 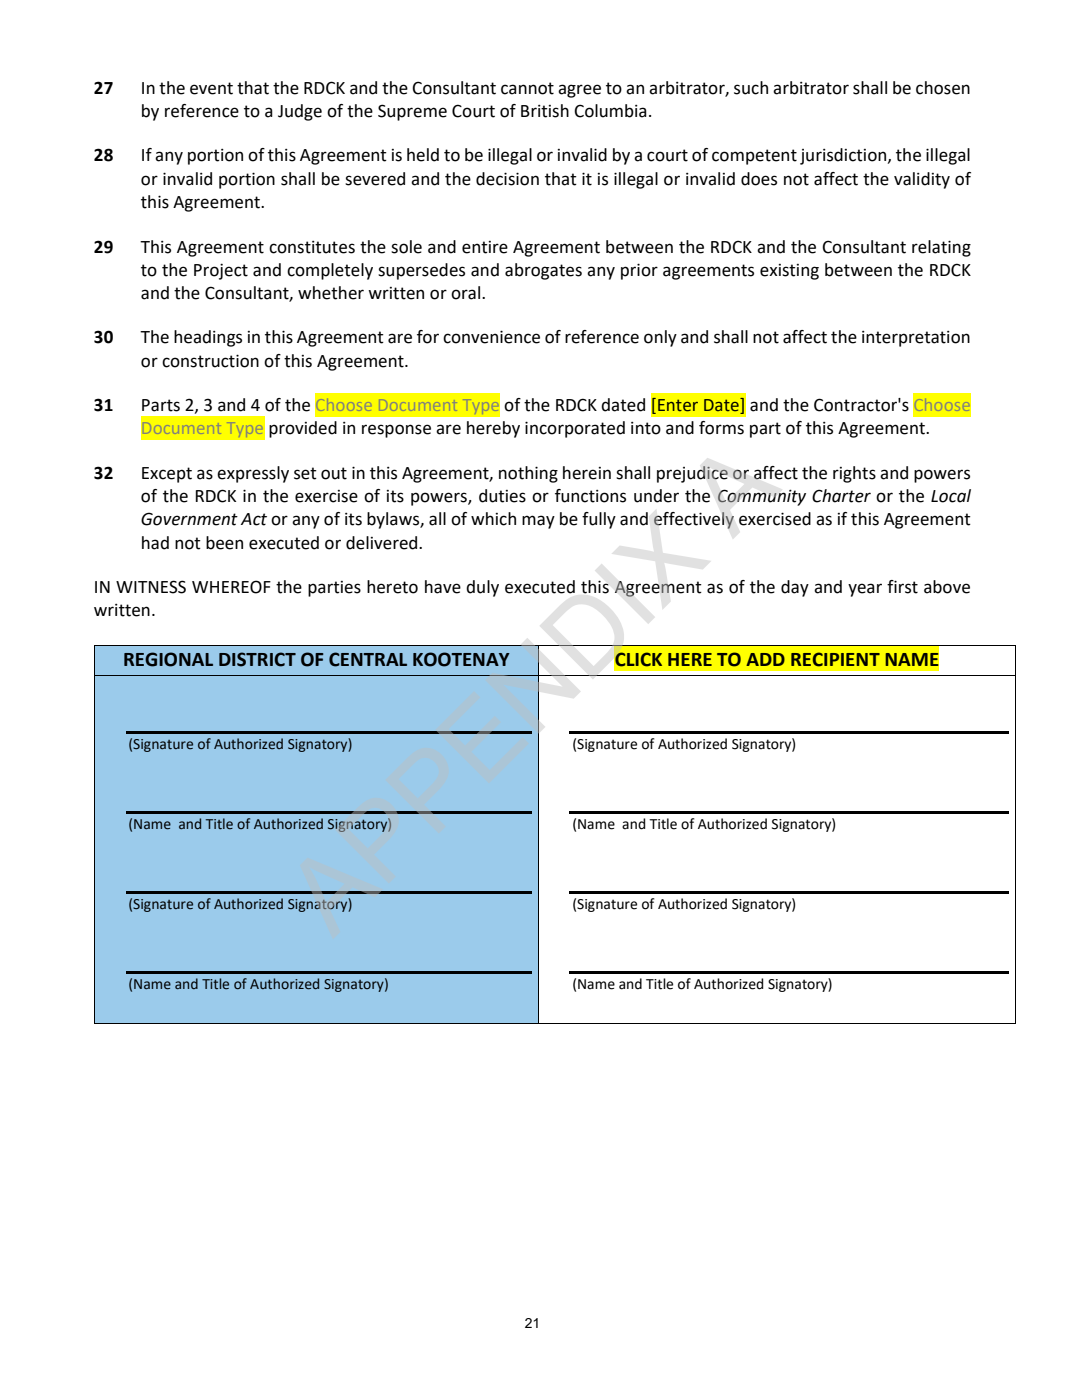 I want to click on oral, so click(x=467, y=293).
